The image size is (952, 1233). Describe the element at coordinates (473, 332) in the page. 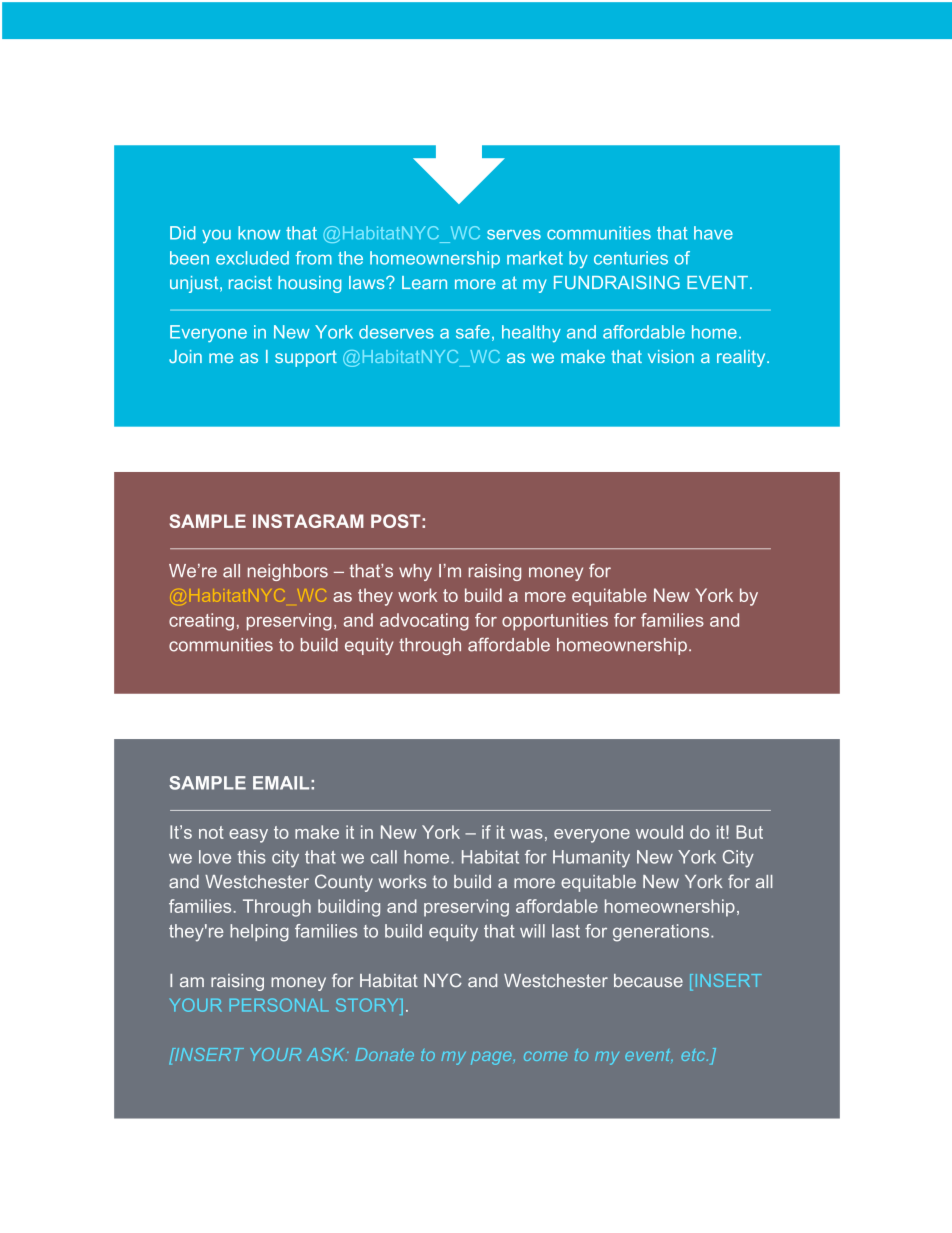

I see `safe` at that location.
